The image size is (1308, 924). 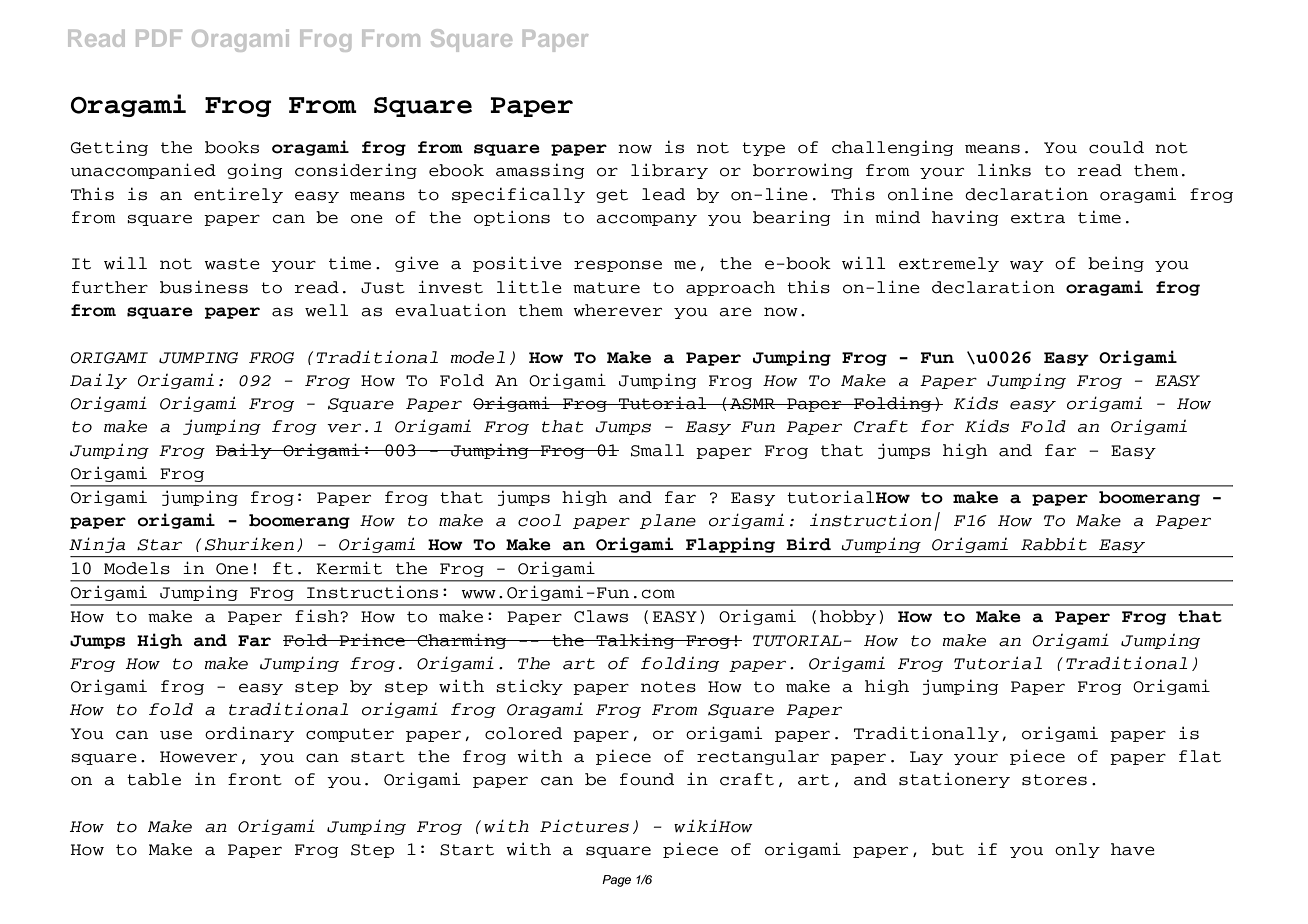 What do you see at coordinates (618, 266) in the document?
I see `response` at bounding box center [618, 266].
